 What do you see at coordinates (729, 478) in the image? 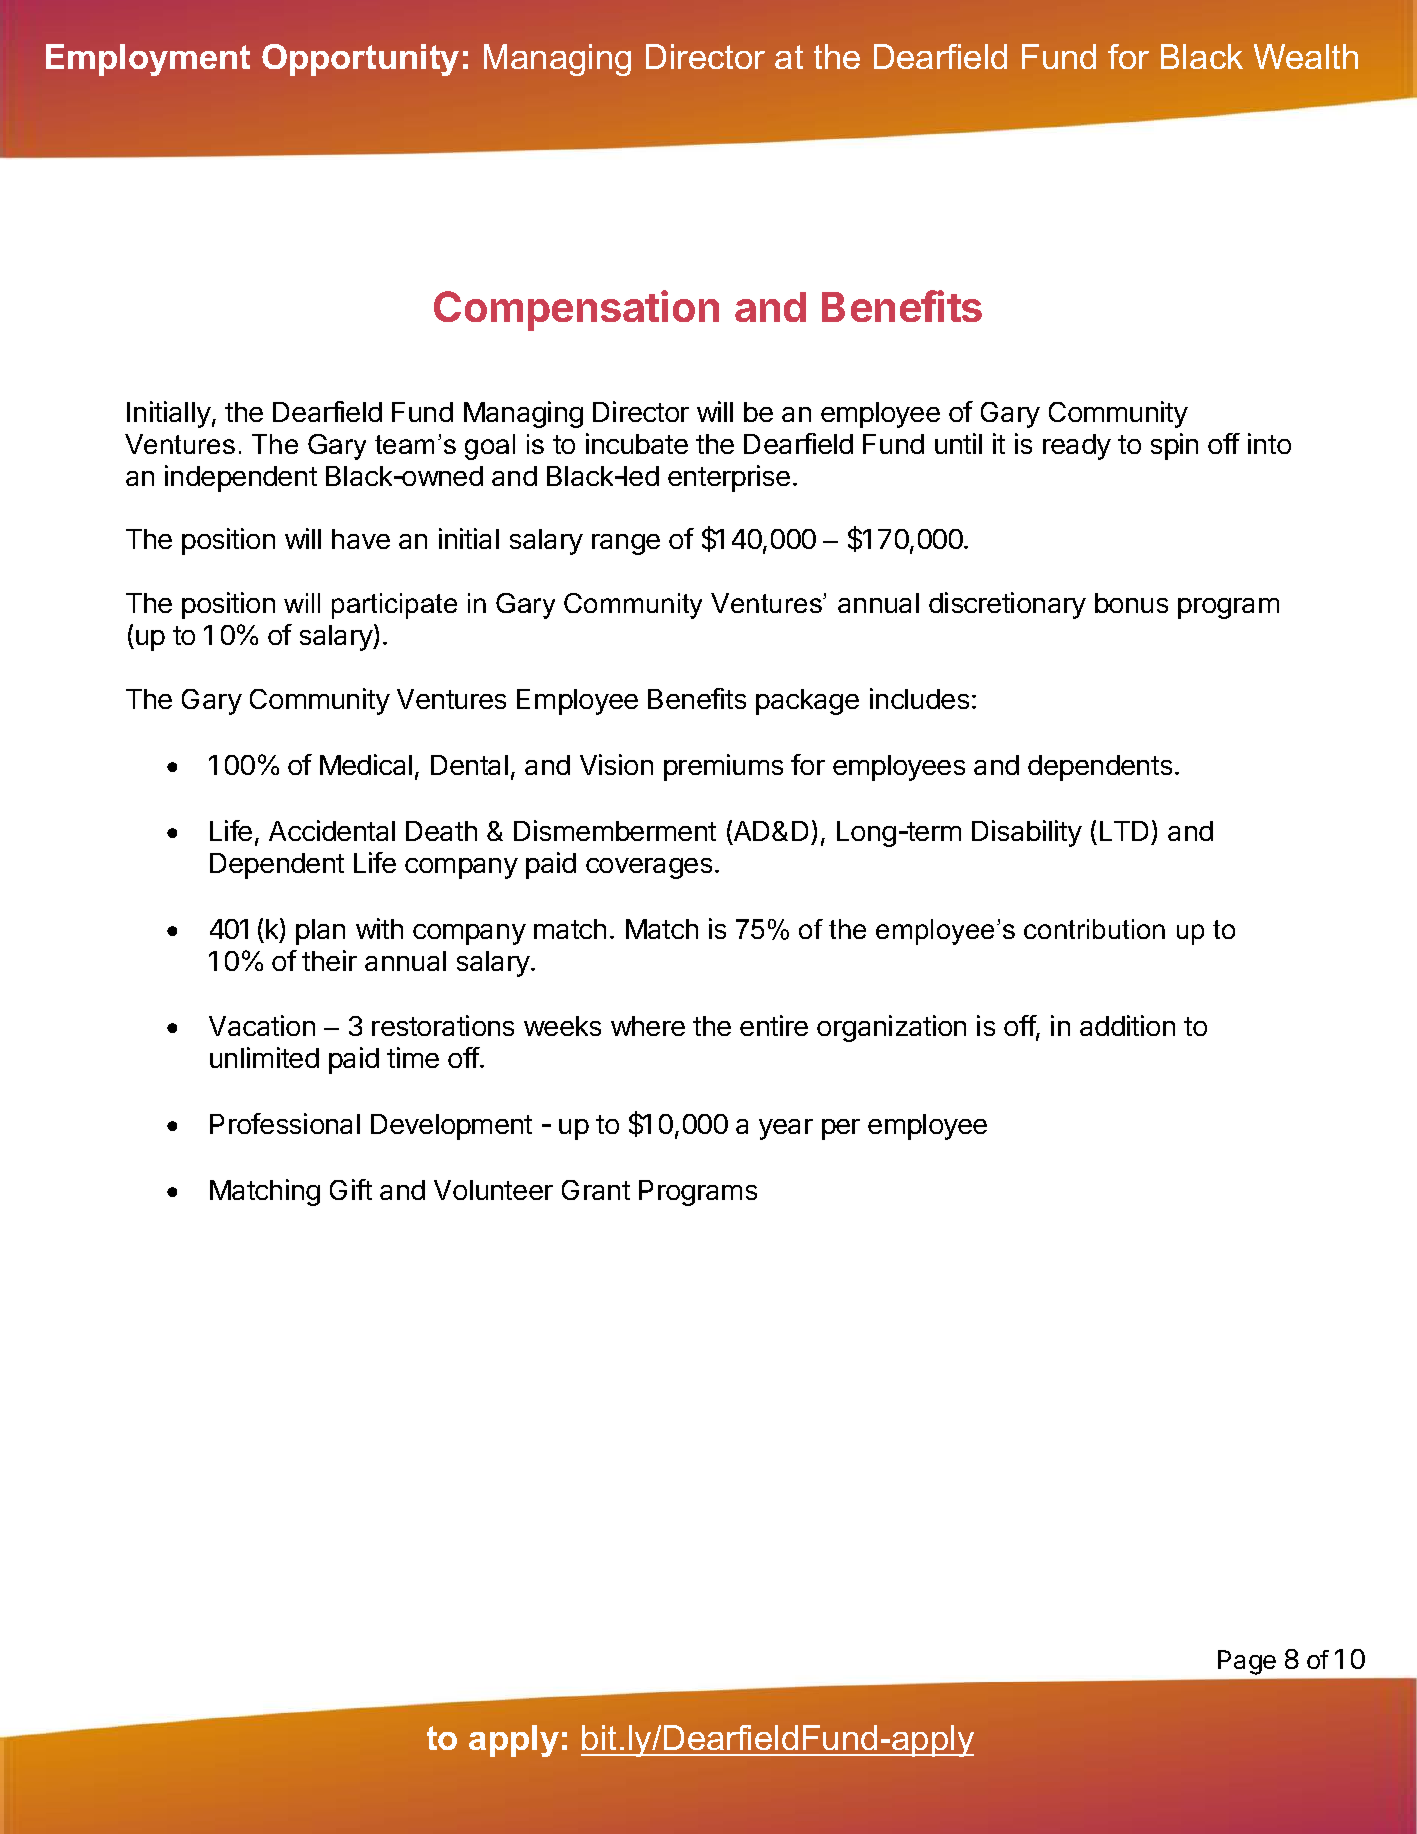
I see `enterprise` at bounding box center [729, 478].
